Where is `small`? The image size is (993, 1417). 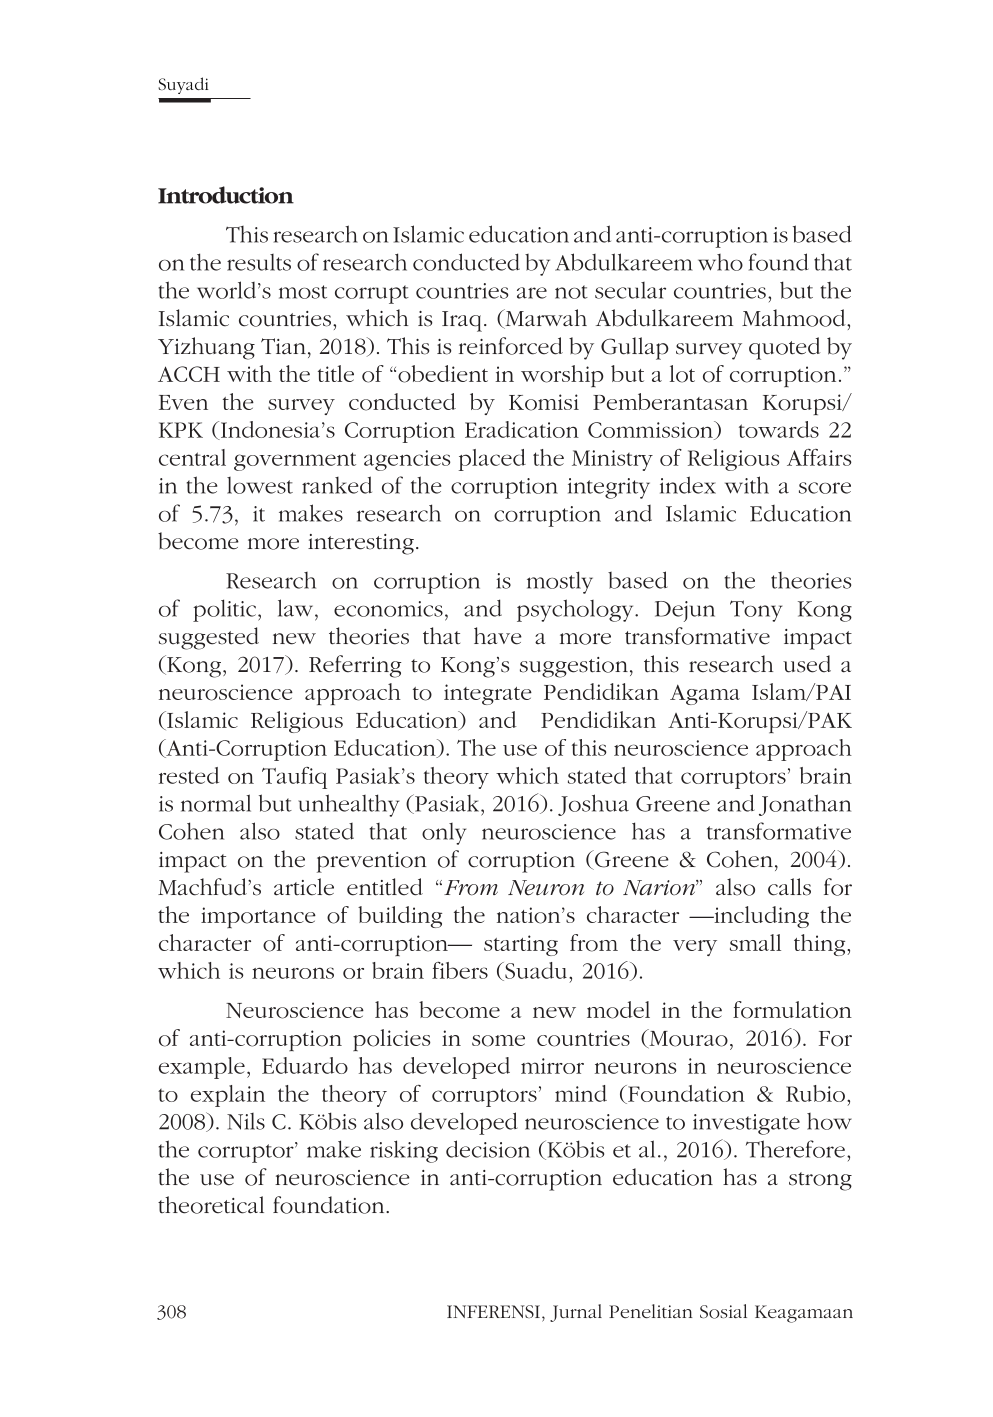
small is located at coordinates (755, 942).
